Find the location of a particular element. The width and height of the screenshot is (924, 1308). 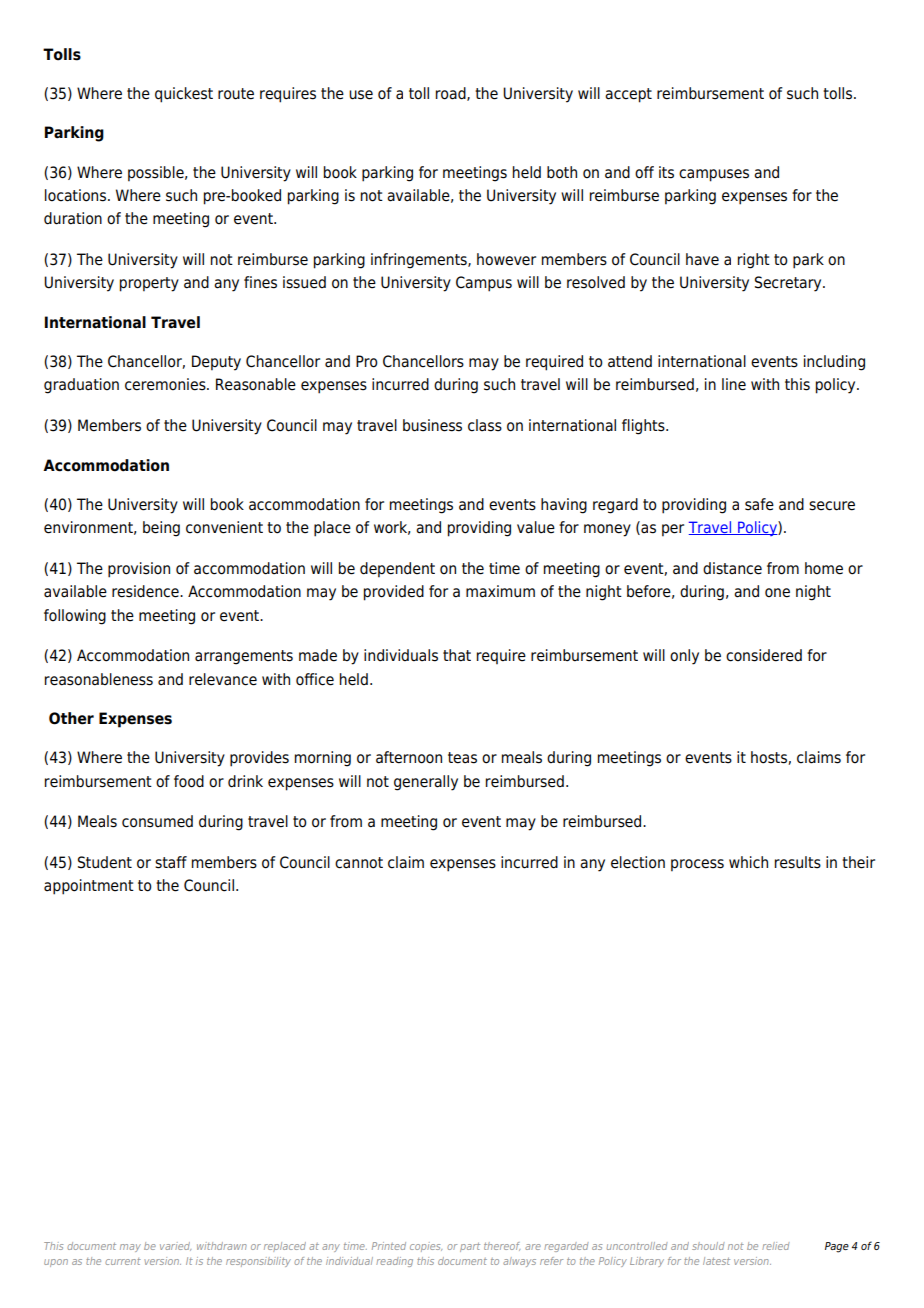

its is located at coordinates (666, 172).
